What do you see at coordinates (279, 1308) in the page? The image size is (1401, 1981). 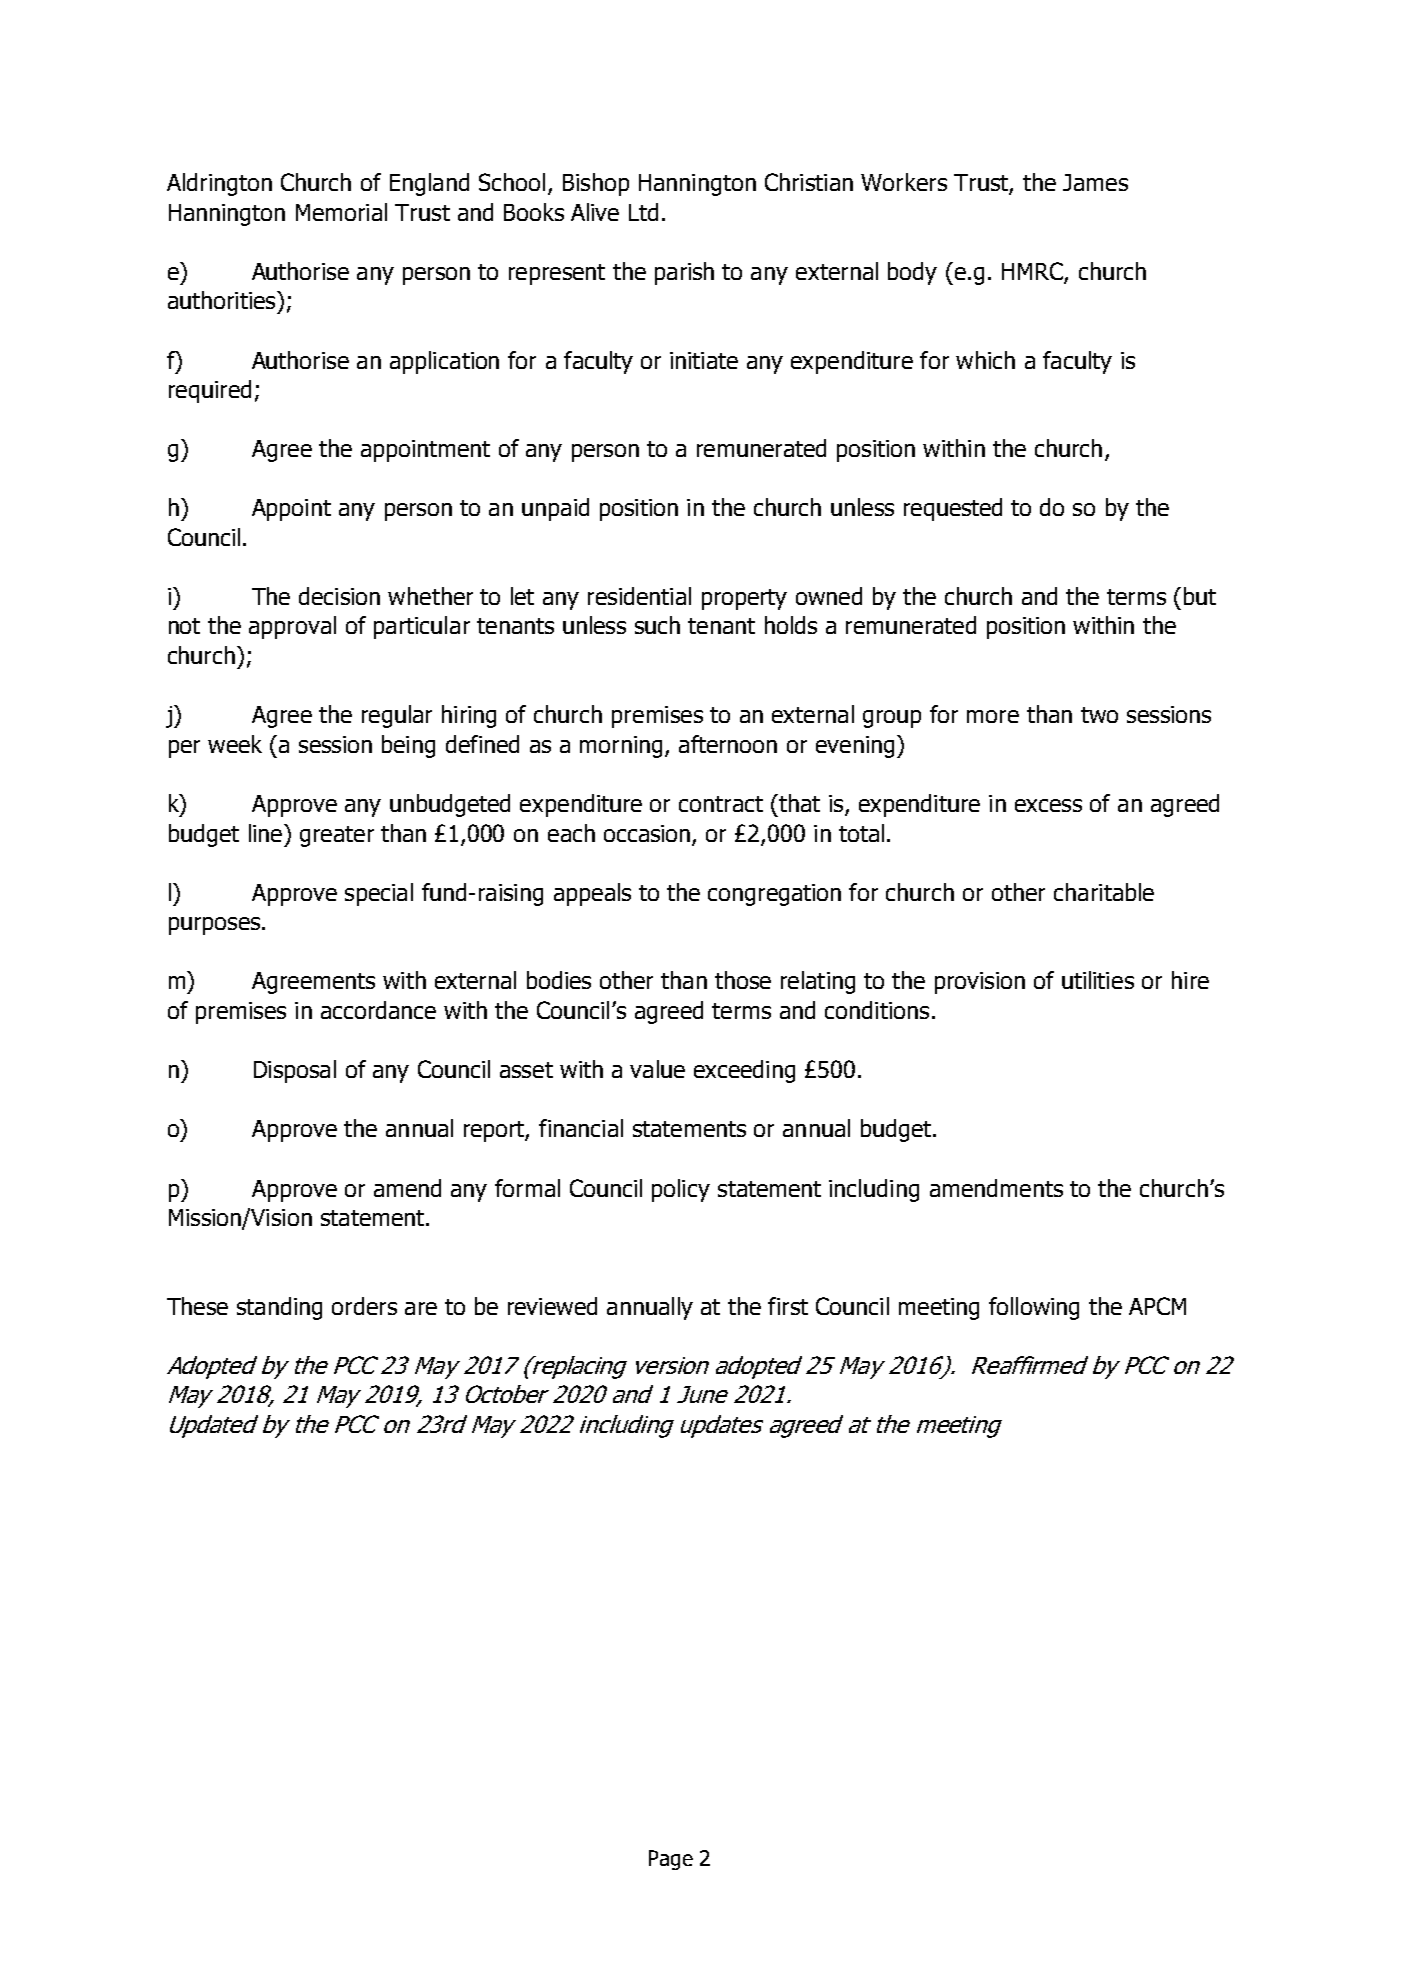 I see `standing` at bounding box center [279, 1308].
